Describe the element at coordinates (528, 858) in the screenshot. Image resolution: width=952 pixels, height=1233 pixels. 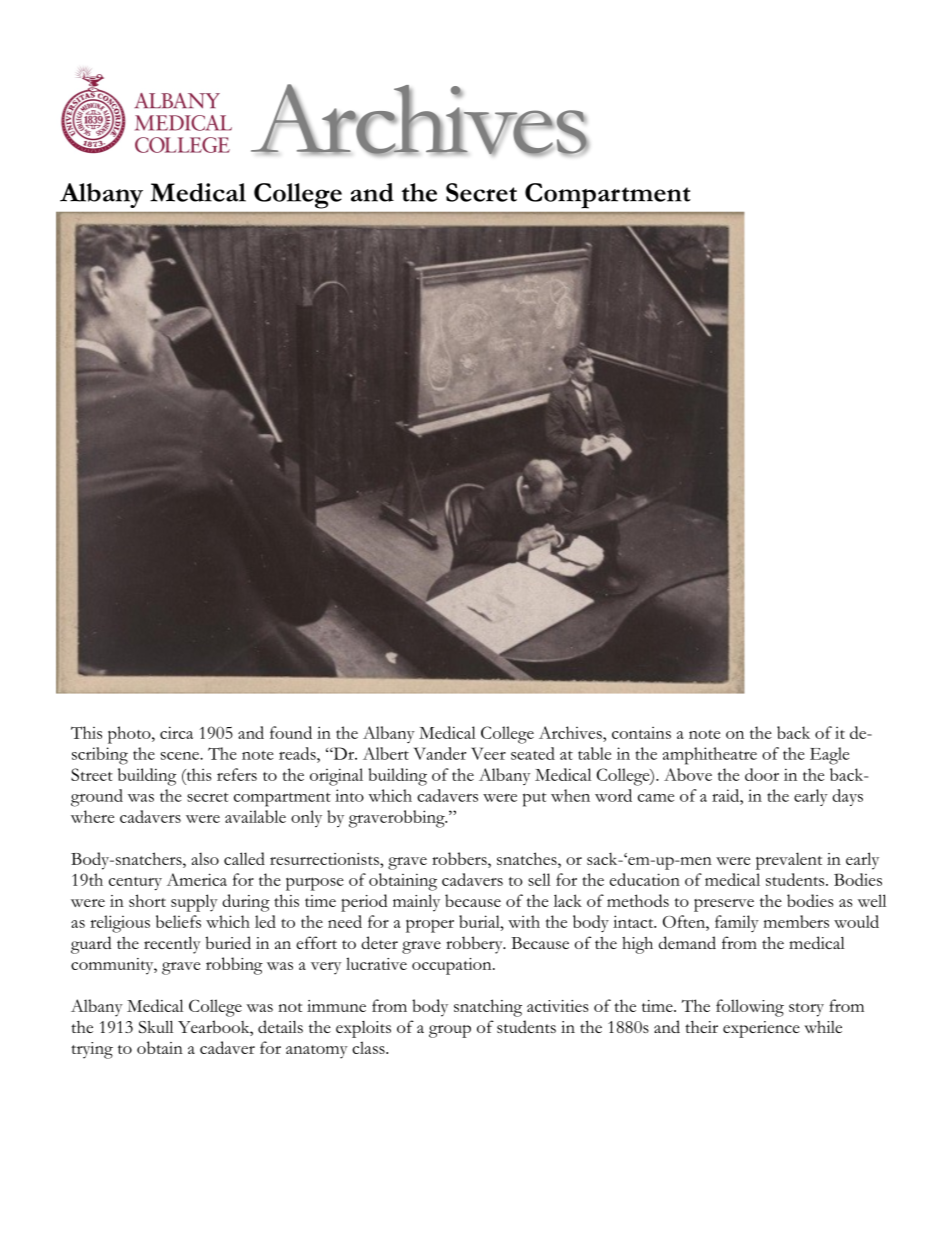
I see `snatches` at that location.
